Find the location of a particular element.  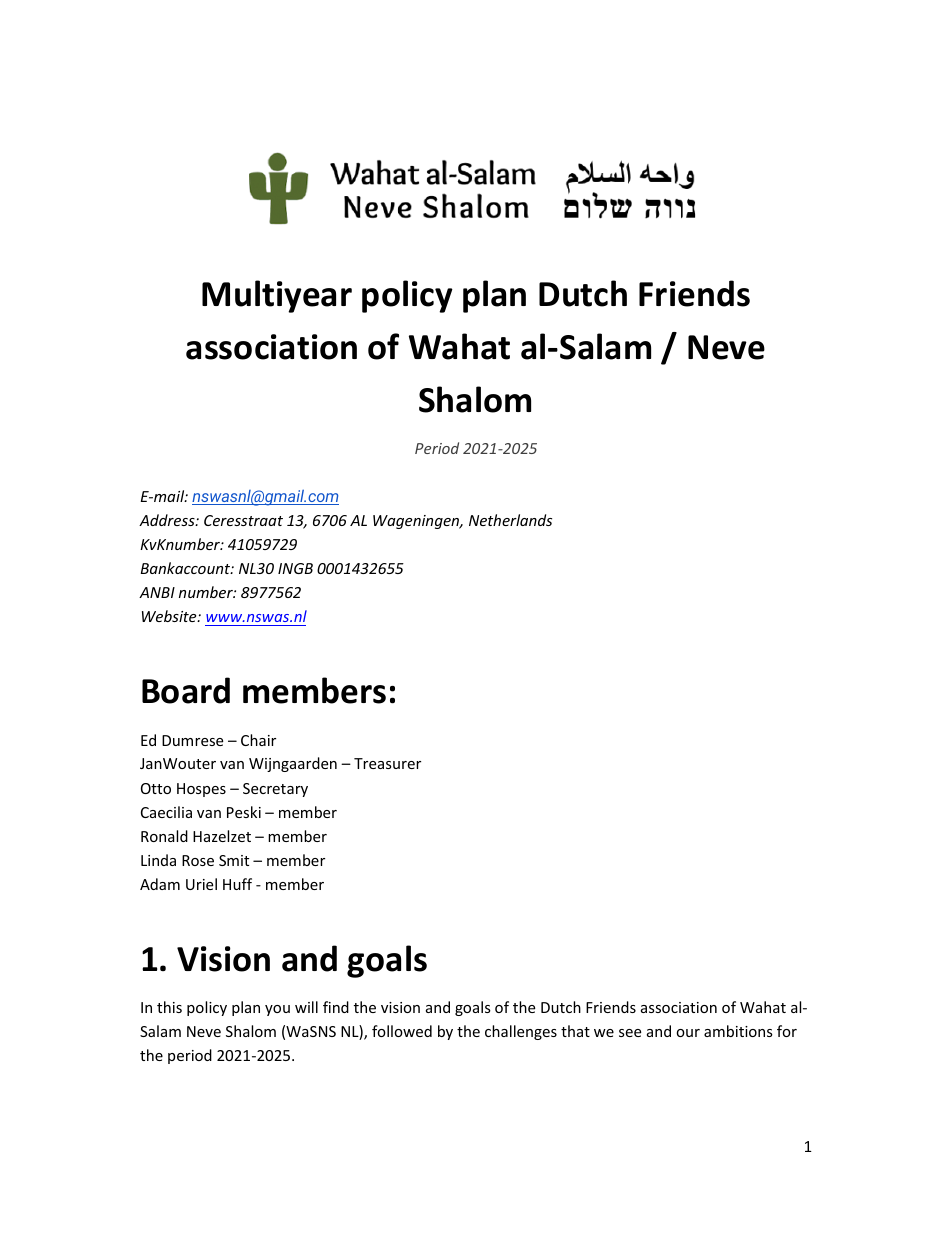

Website is located at coordinates (170, 616).
